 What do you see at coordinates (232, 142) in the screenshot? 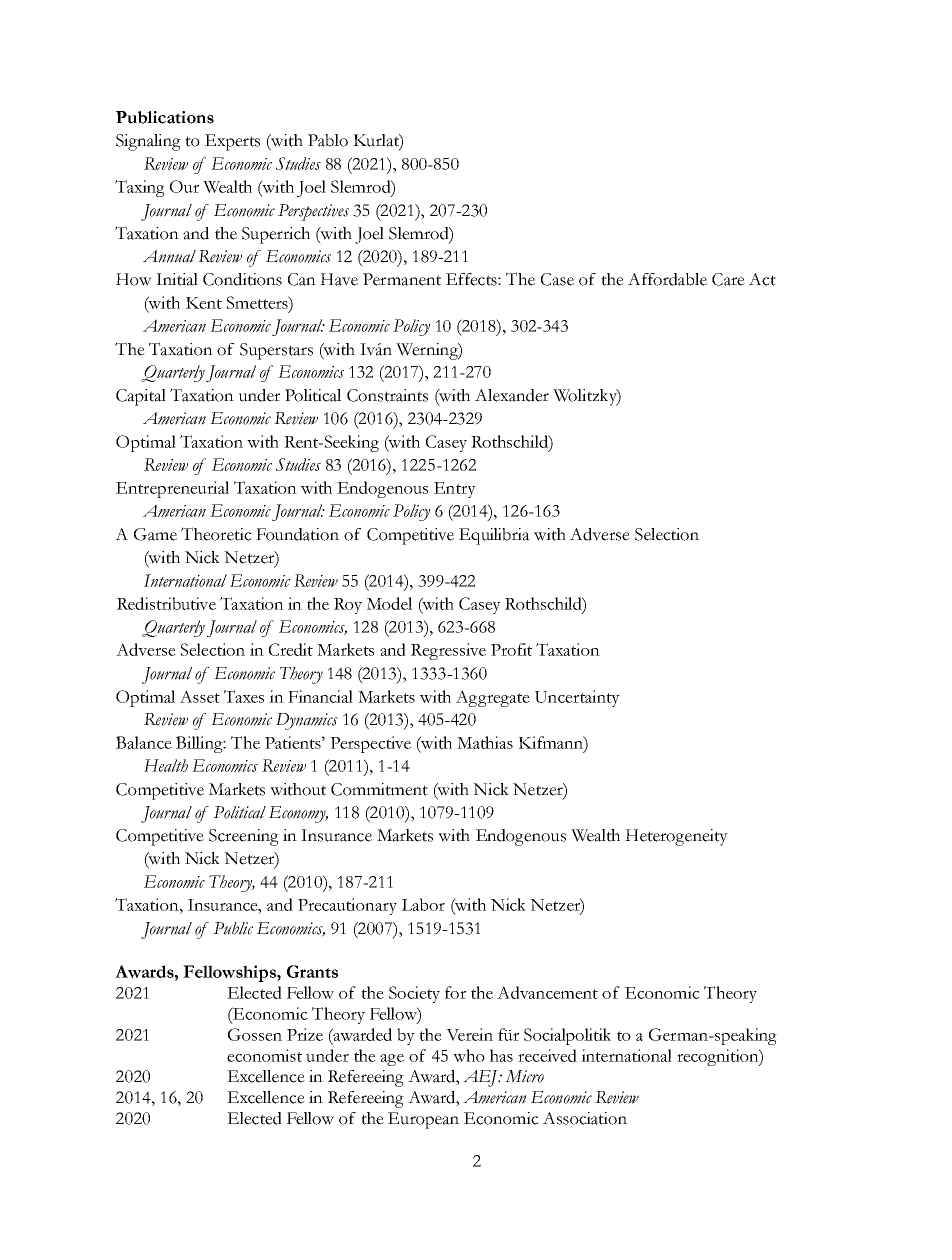
I see `Experts` at bounding box center [232, 142].
